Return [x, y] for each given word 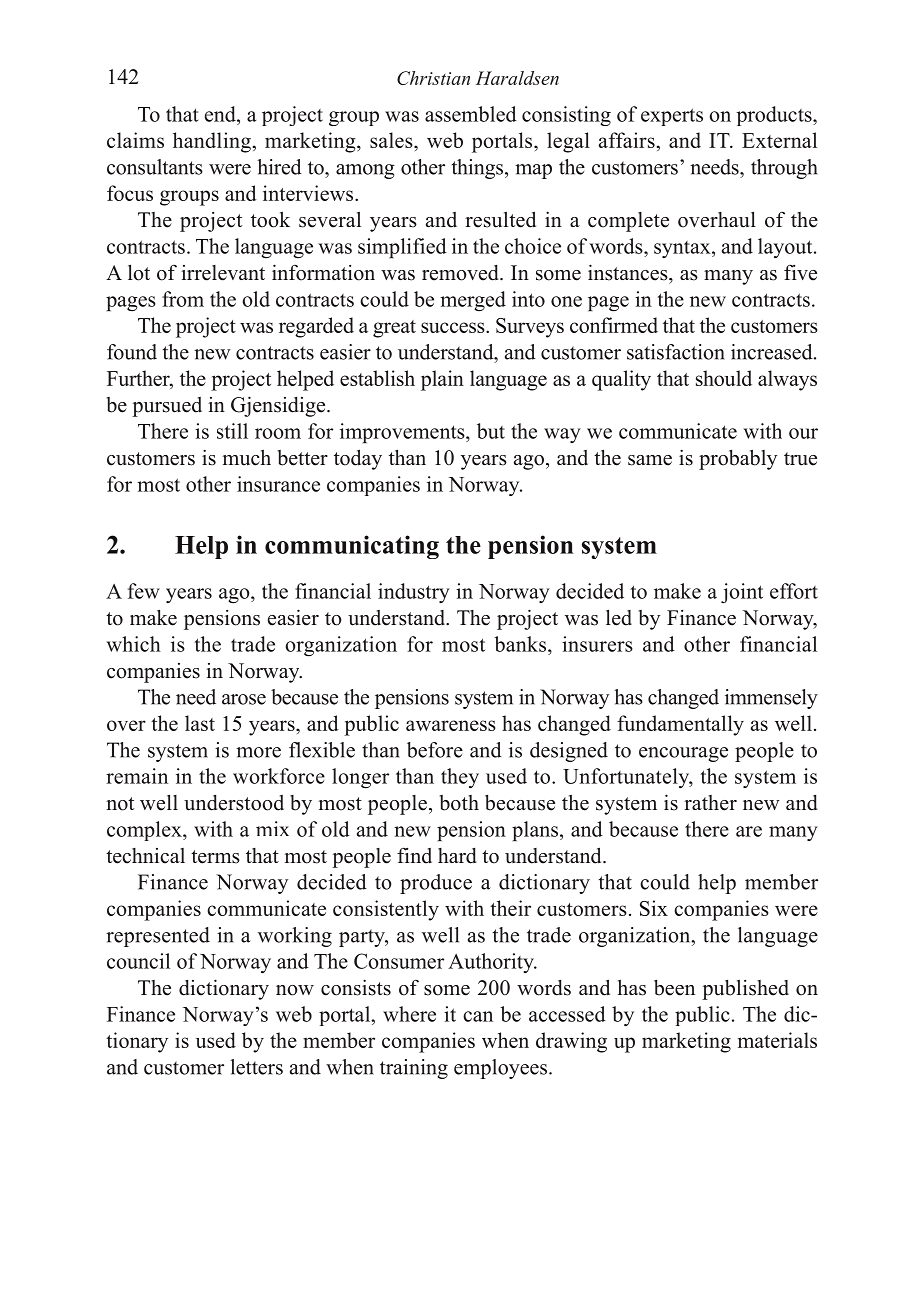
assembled [471, 114]
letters [256, 1067]
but [491, 431]
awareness [451, 725]
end [221, 114]
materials [777, 1040]
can [478, 1016]
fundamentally [680, 725]
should [724, 378]
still [232, 431]
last [200, 723]
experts [672, 117]
